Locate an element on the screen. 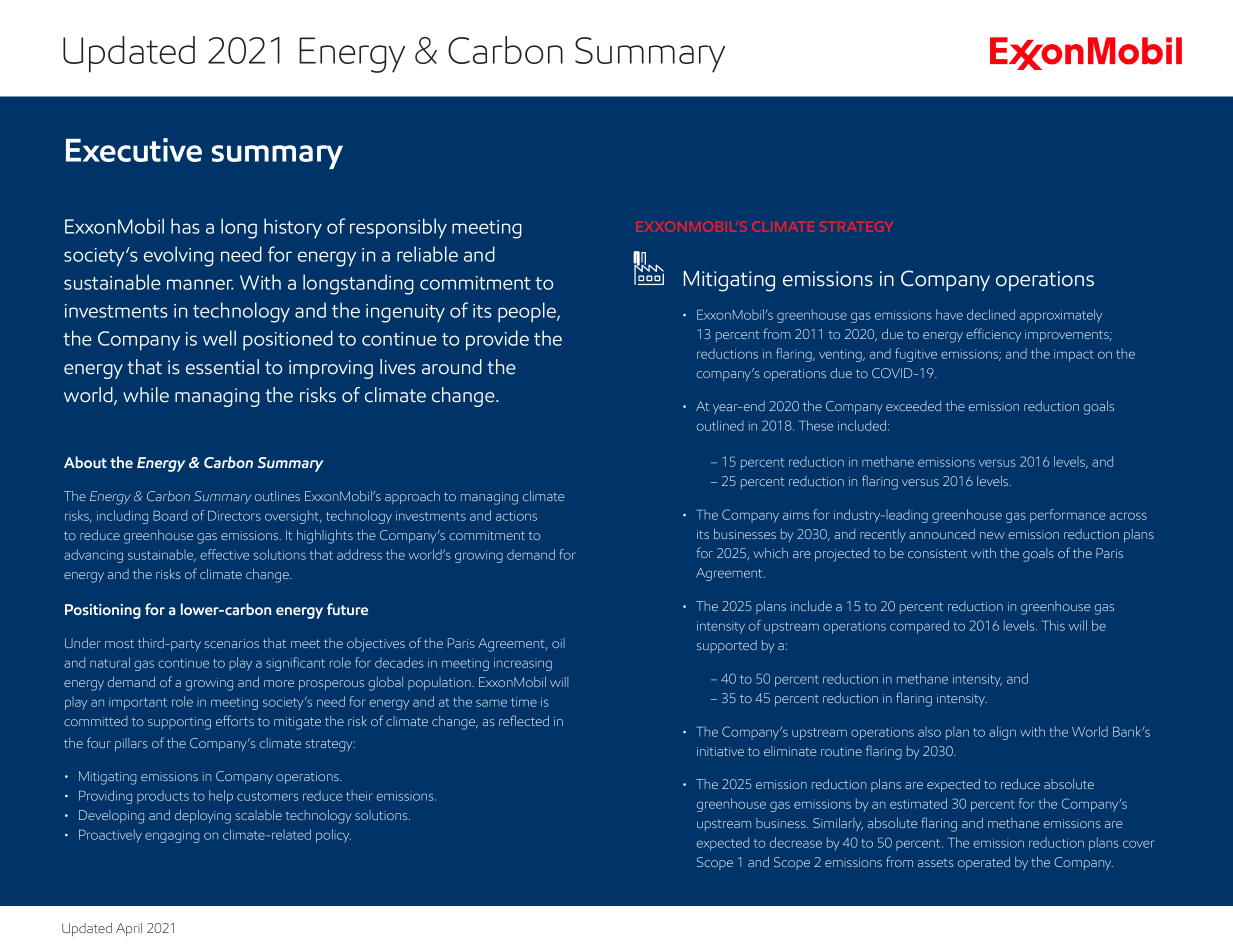  operated is located at coordinates (984, 863).
